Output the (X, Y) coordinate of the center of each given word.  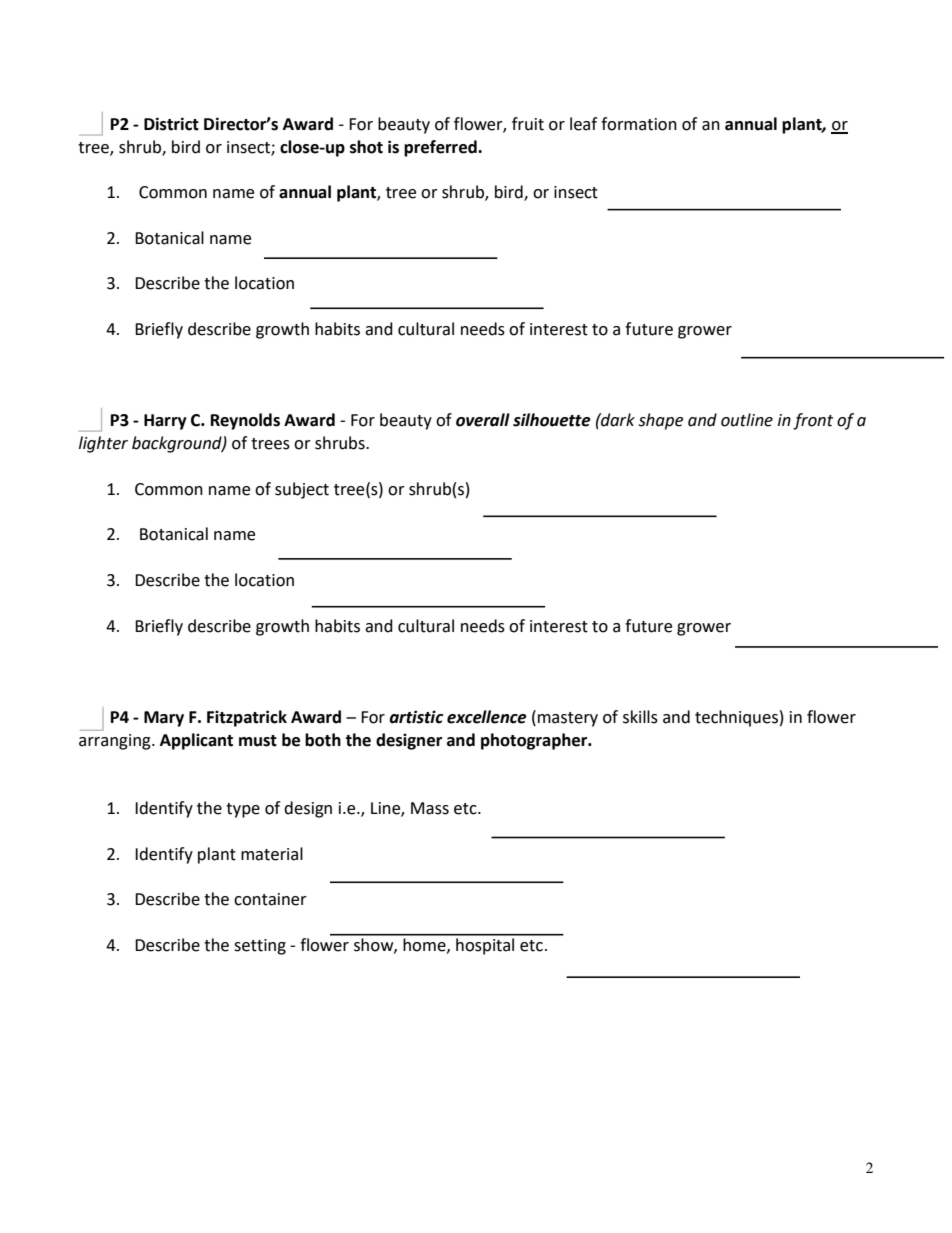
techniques (736, 718)
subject (302, 490)
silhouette (552, 420)
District (171, 124)
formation (639, 124)
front (813, 421)
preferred (441, 148)
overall (483, 420)
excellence (487, 717)
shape (660, 421)
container (270, 899)
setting (260, 947)
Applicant (196, 741)
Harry (165, 422)
